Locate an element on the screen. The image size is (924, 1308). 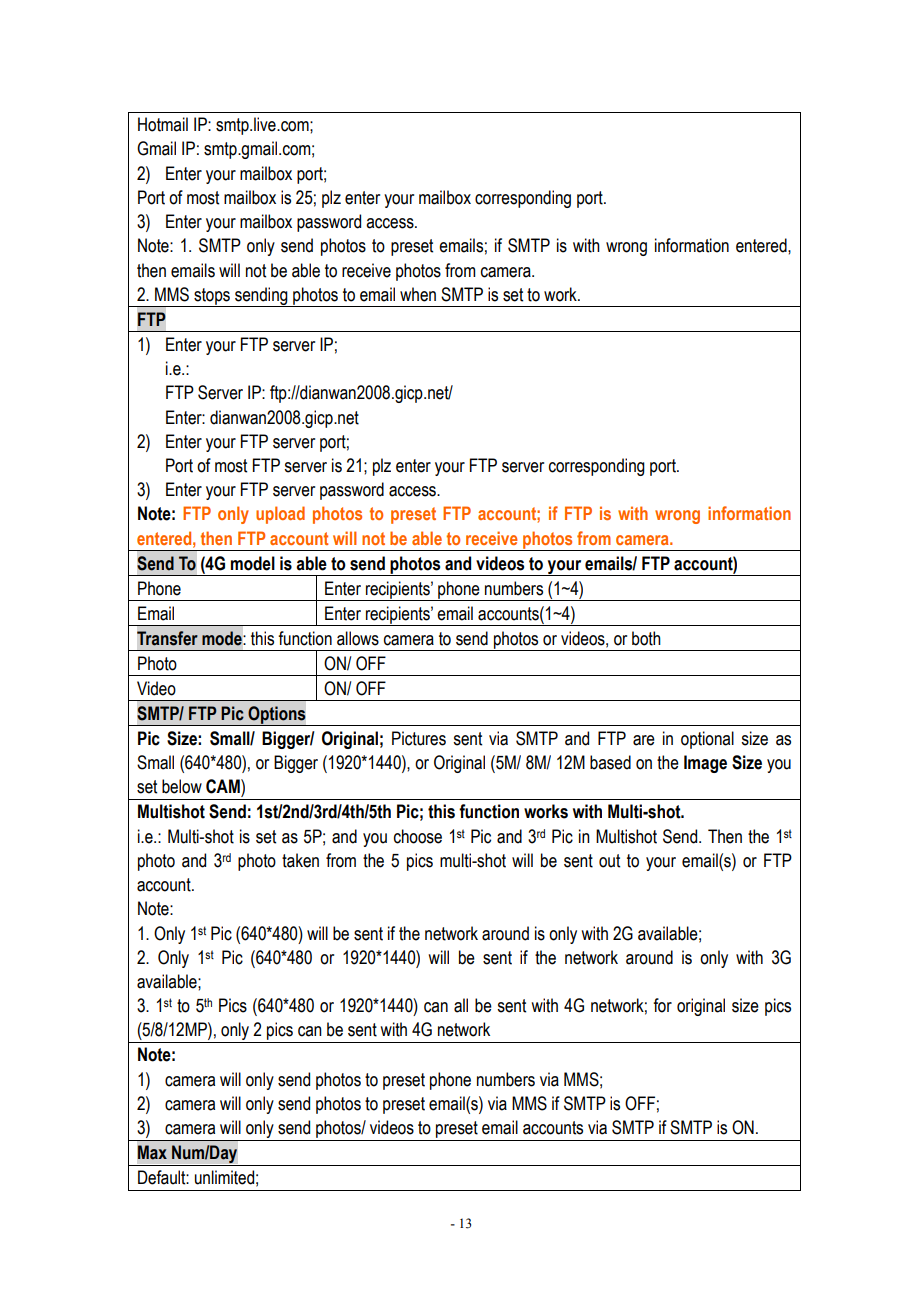
Hotmail is located at coordinates (163, 124).
